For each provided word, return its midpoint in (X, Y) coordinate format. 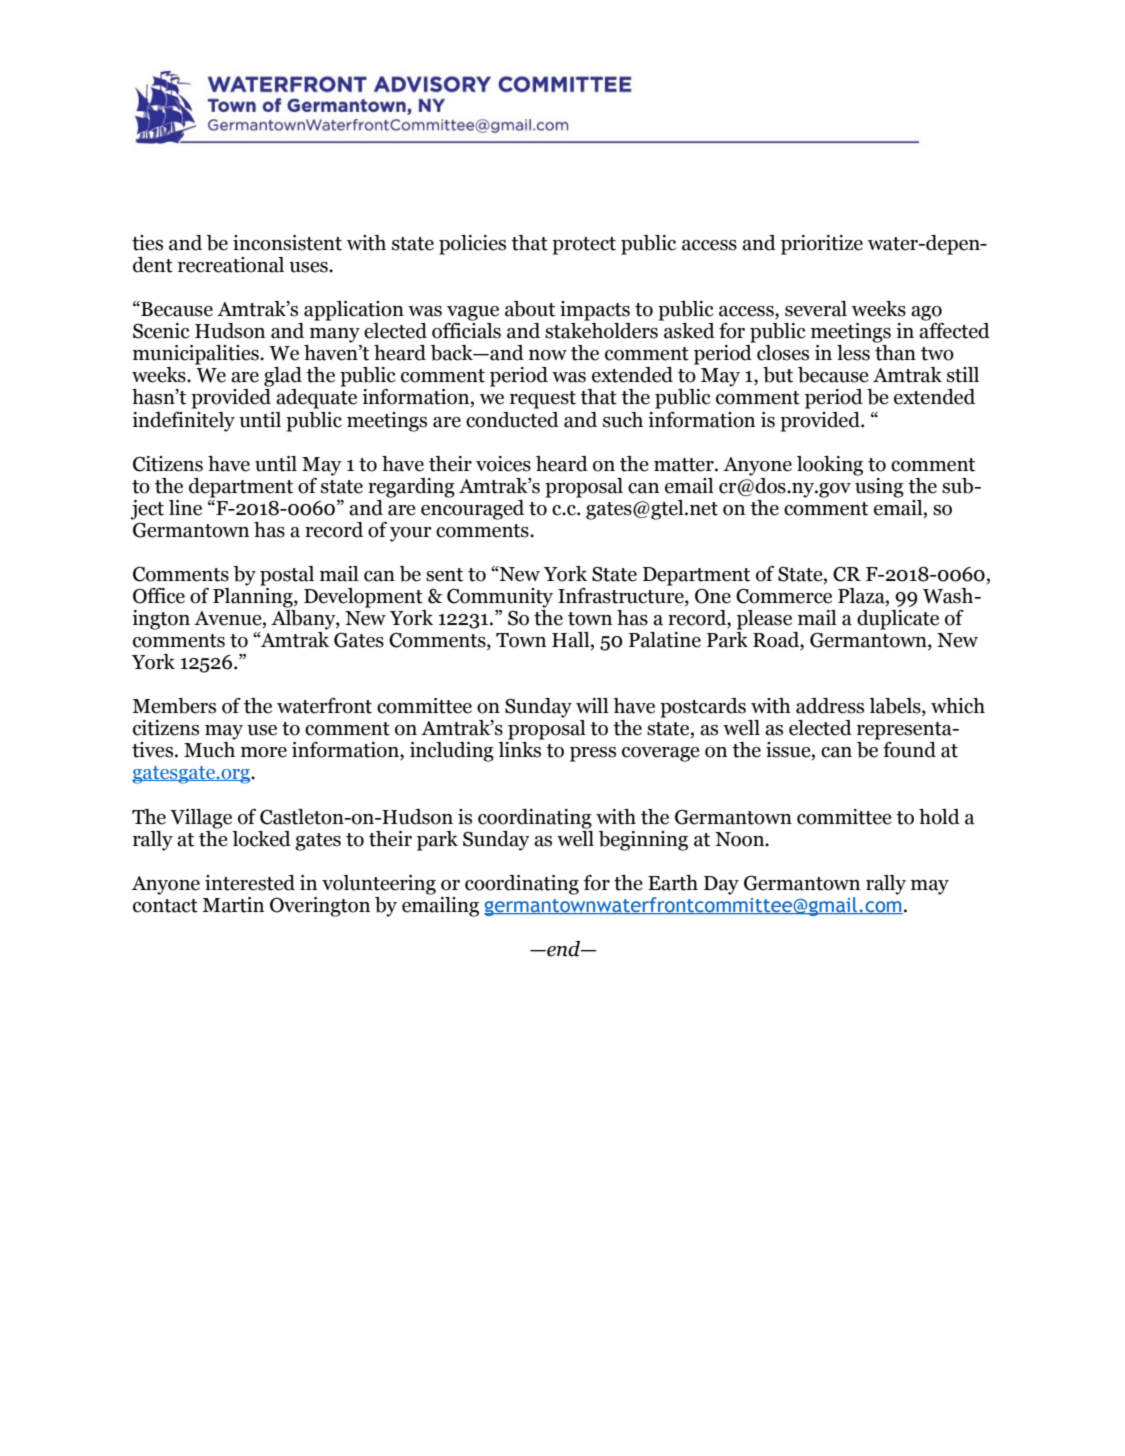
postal (287, 576)
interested (250, 883)
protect (584, 246)
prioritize (822, 245)
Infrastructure (622, 595)
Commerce (784, 596)
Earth (673, 883)
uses (309, 267)
